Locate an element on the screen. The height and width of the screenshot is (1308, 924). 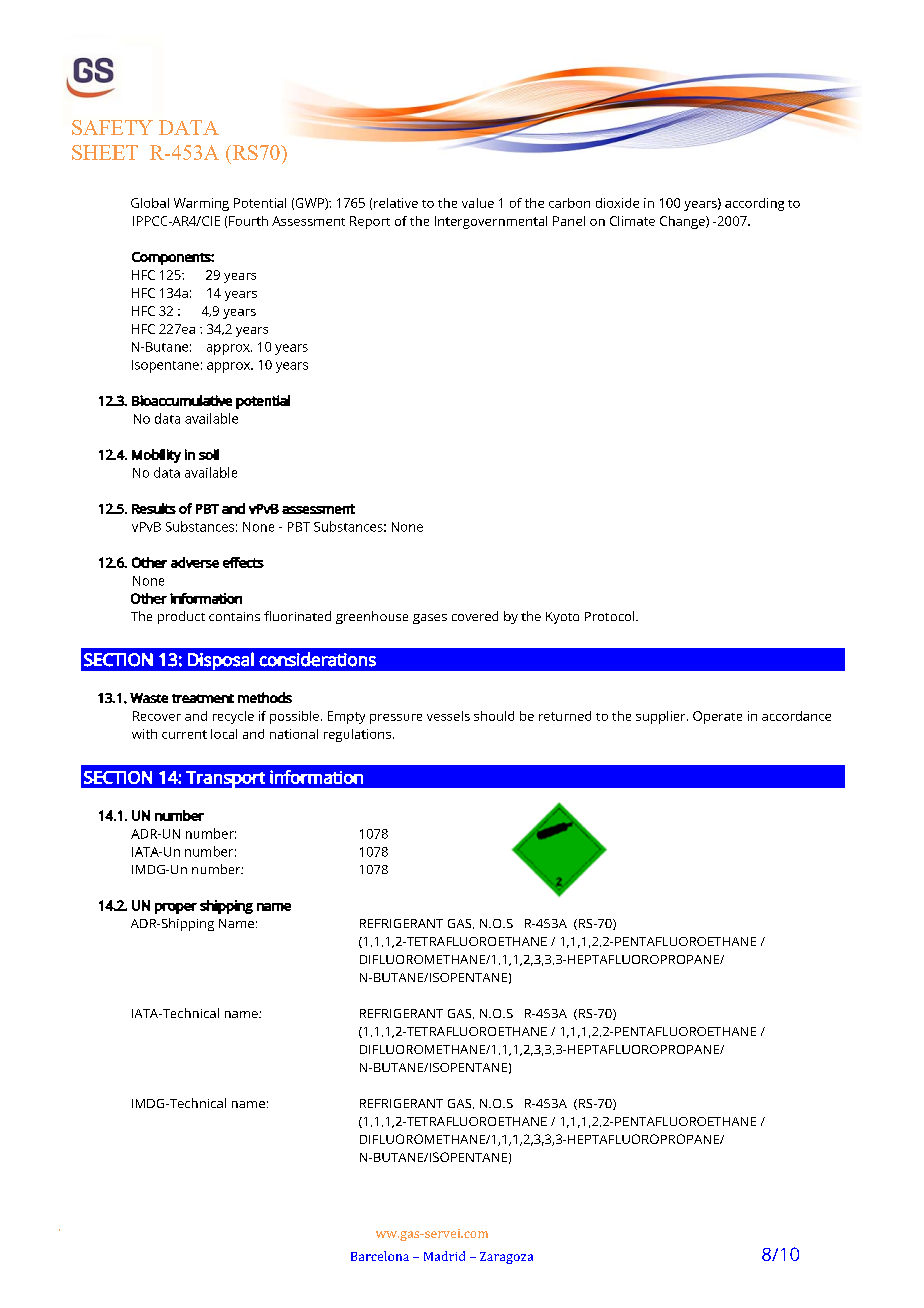
according is located at coordinates (754, 204).
